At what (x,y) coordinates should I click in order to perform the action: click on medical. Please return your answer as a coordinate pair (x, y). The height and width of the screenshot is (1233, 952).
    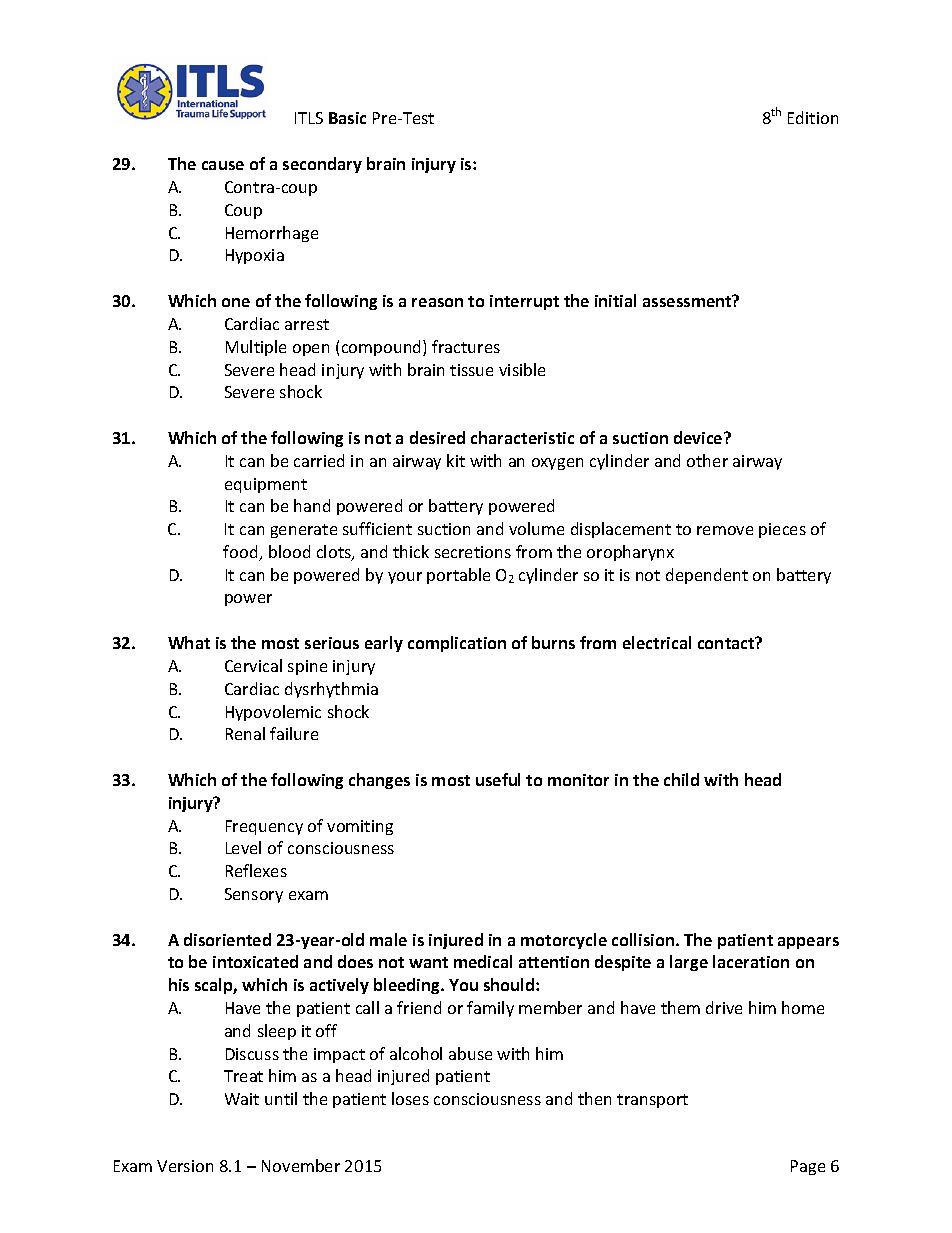
    Looking at the image, I should click on (483, 961).
